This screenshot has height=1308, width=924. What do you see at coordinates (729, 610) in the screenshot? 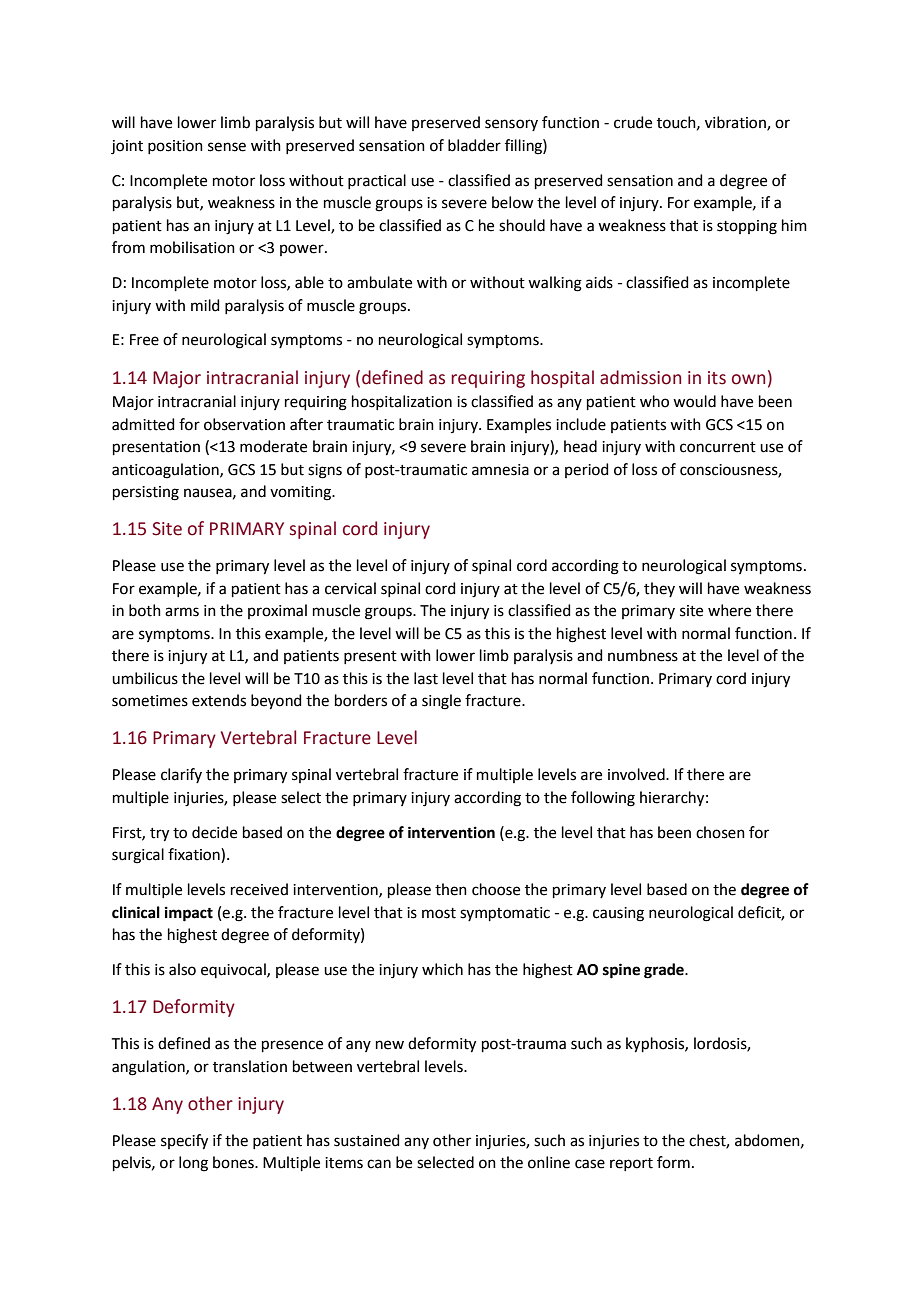
I see `where` at bounding box center [729, 610].
